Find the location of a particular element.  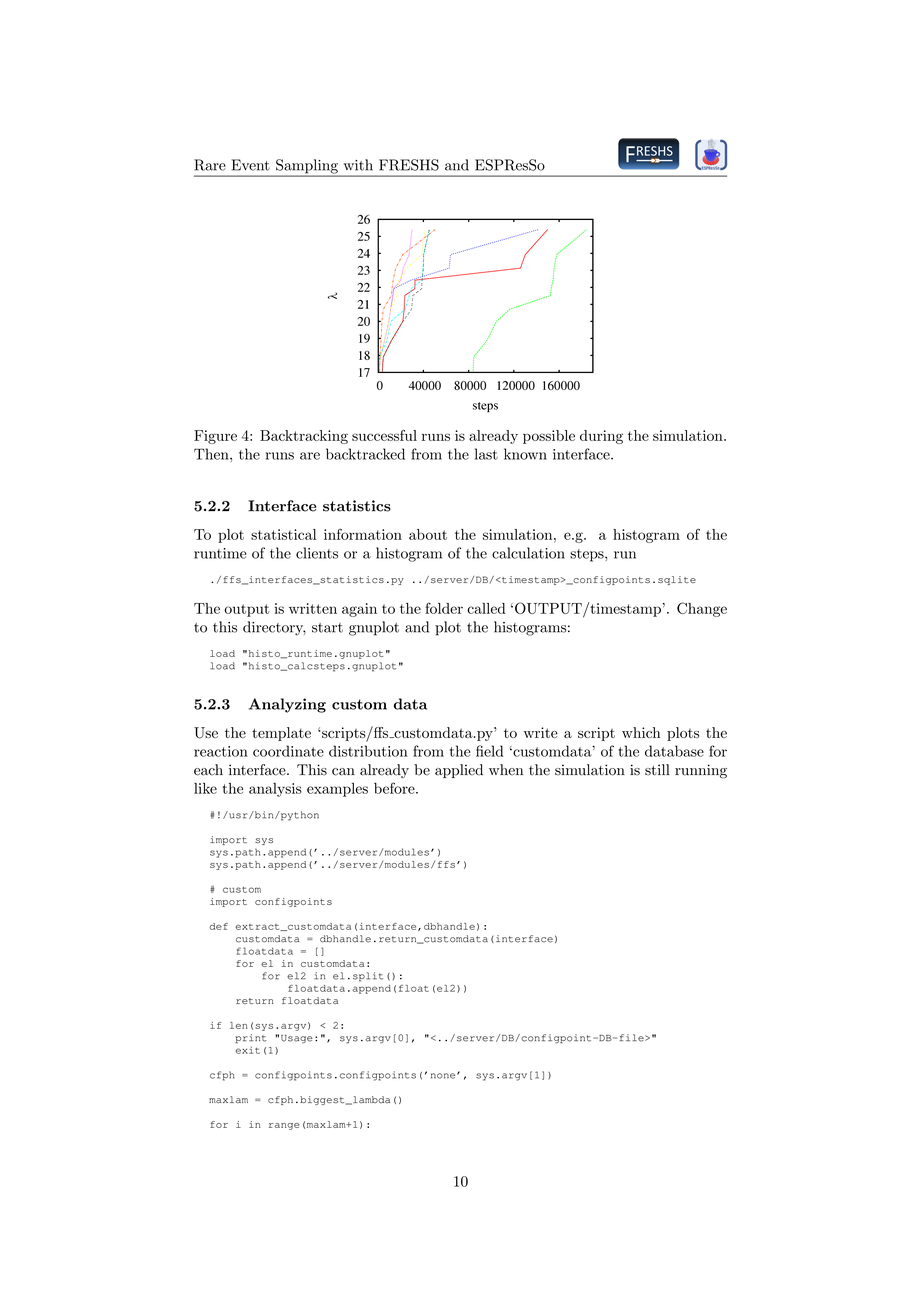

folder is located at coordinates (444, 608).
